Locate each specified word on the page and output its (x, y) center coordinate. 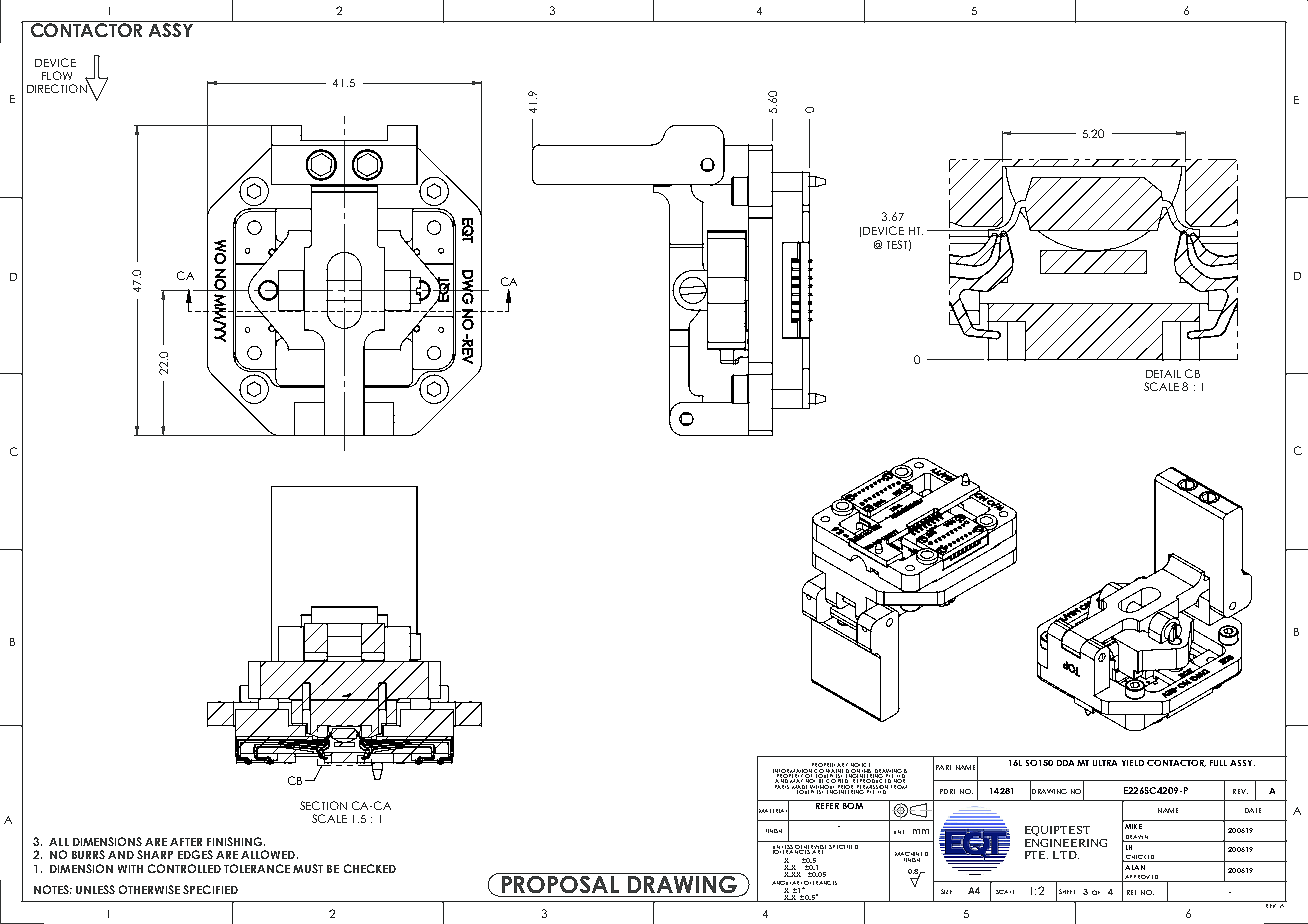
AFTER (186, 842)
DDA (1065, 763)
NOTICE (860, 766)
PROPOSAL (560, 883)
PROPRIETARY (828, 766)
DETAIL (1163, 374)
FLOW (57, 75)
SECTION (323, 805)
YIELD (1133, 763)
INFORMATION (792, 772)
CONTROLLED (184, 868)
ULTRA (1105, 763)
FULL (1218, 763)
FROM (898, 785)
